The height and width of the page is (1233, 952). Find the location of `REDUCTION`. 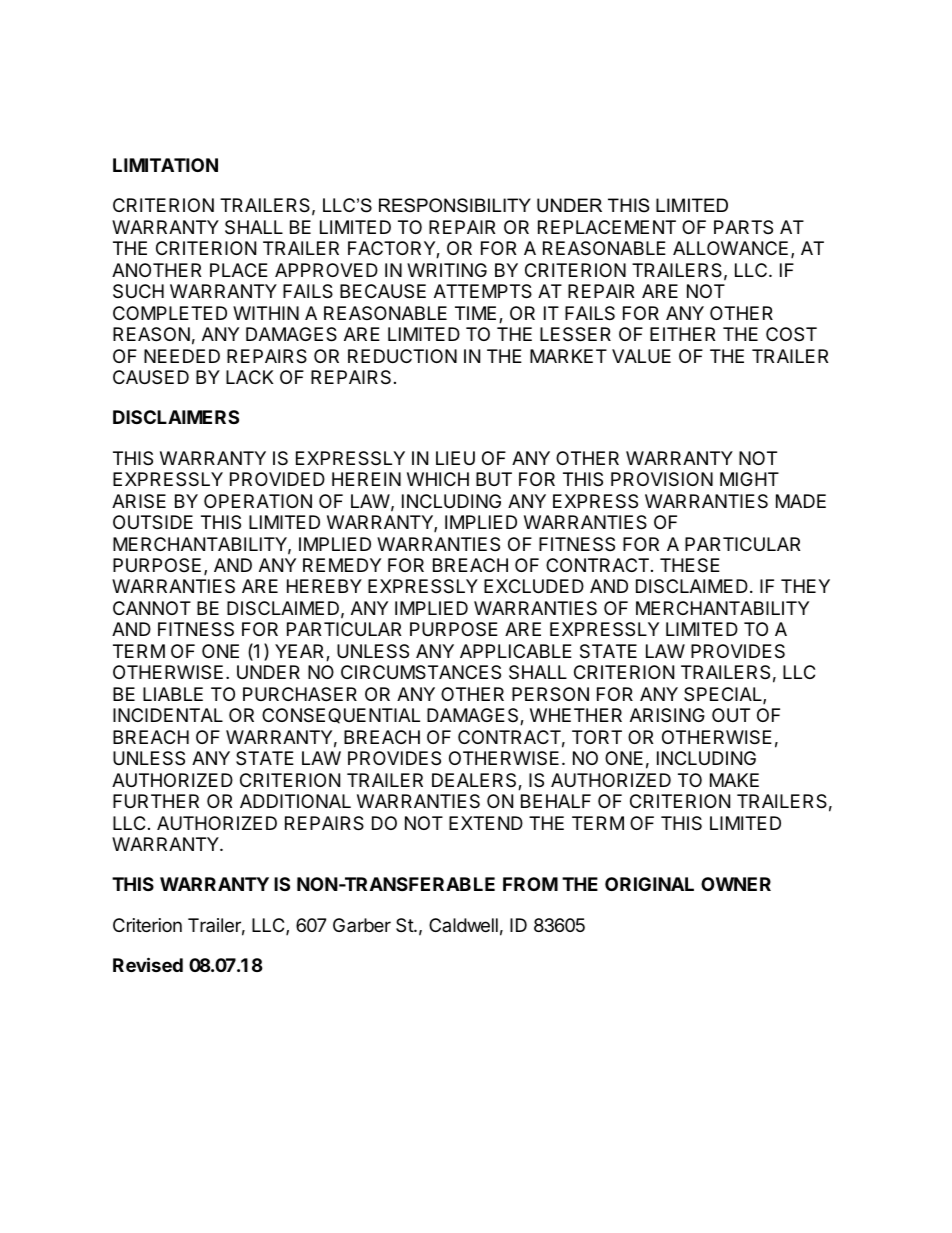

REDUCTION is located at coordinates (402, 356).
